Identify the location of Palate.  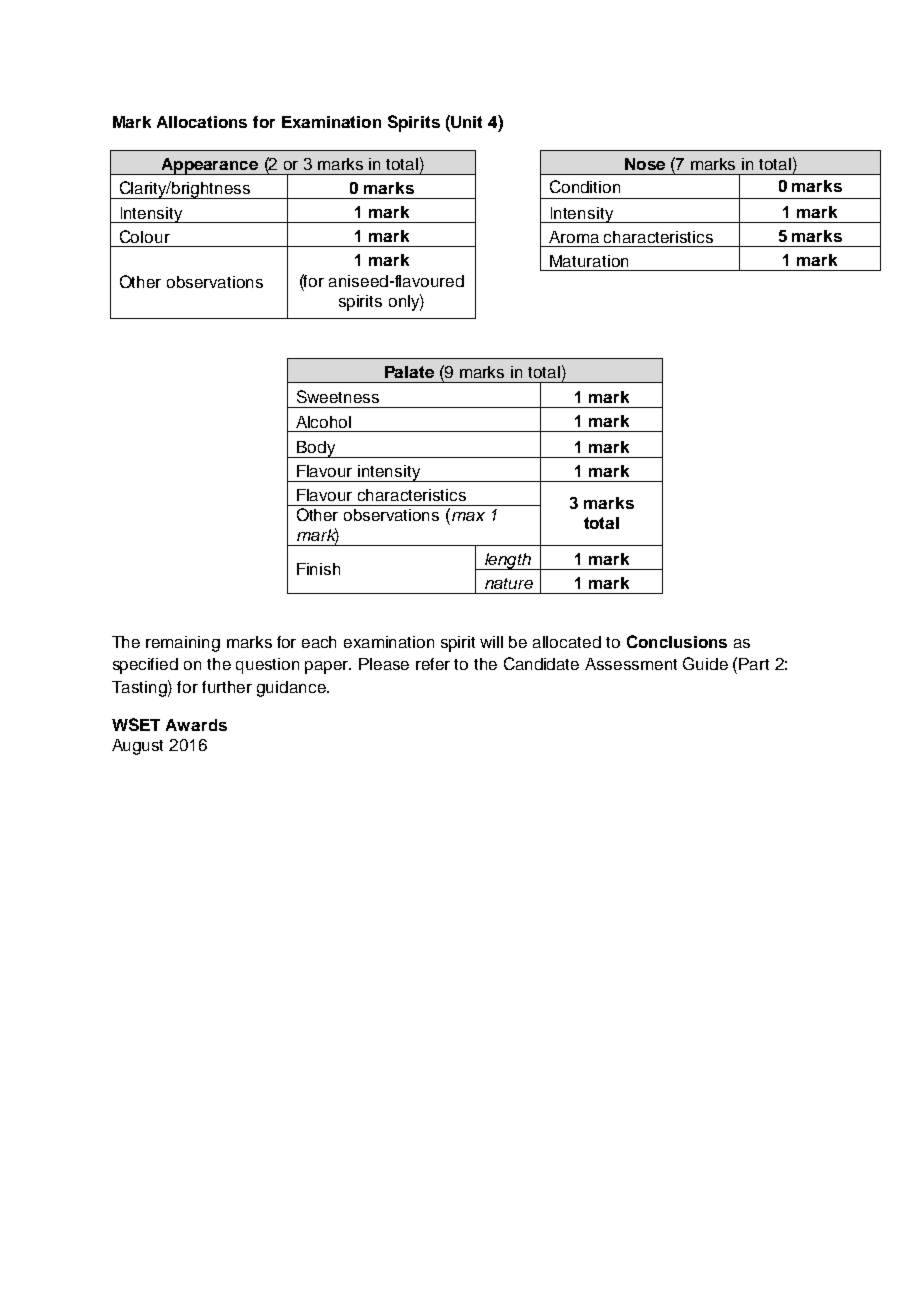
(409, 372).
